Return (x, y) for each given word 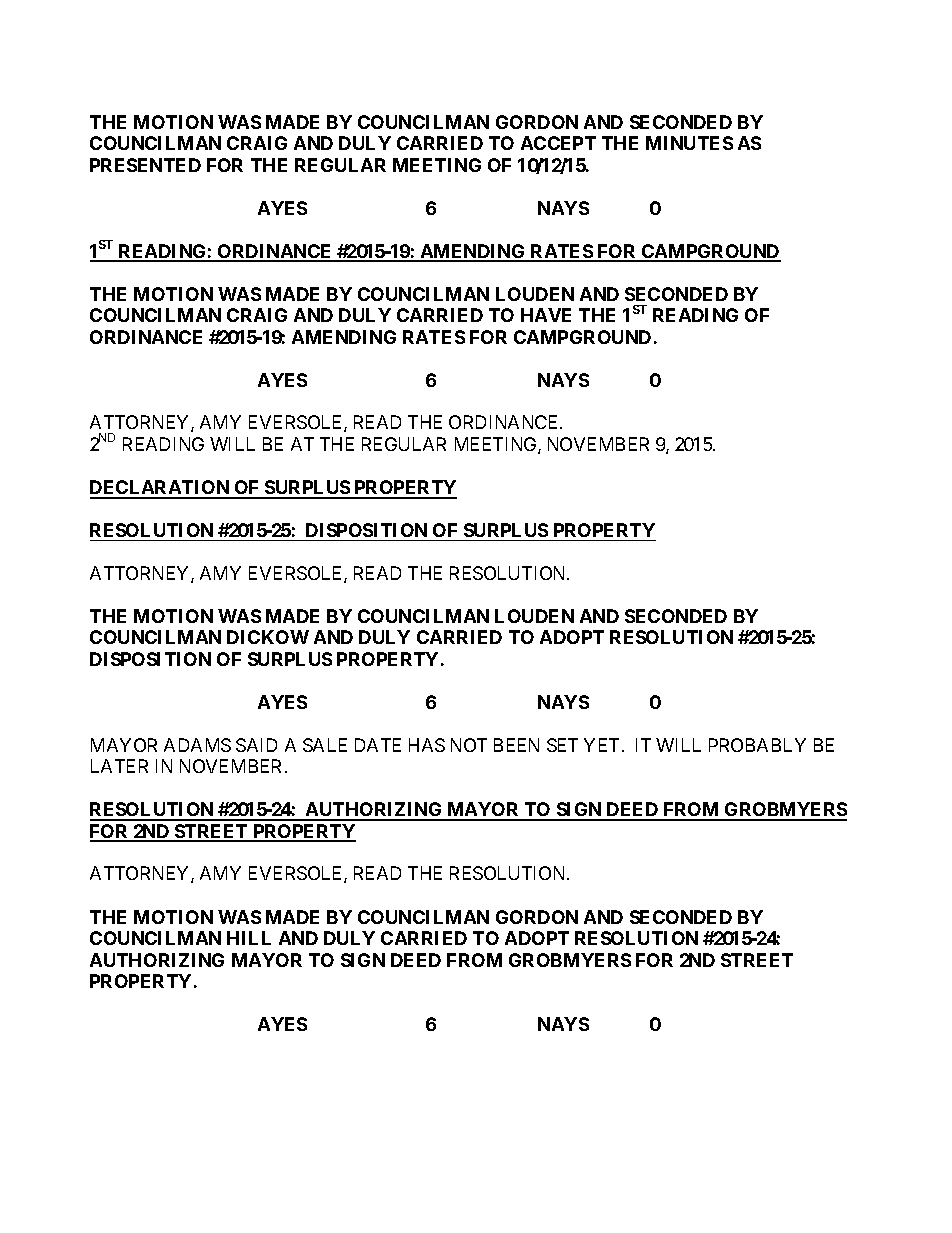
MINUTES (689, 143)
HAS (427, 745)
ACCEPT (558, 143)
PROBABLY (757, 745)
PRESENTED (145, 165)
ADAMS (197, 745)
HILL (249, 938)
